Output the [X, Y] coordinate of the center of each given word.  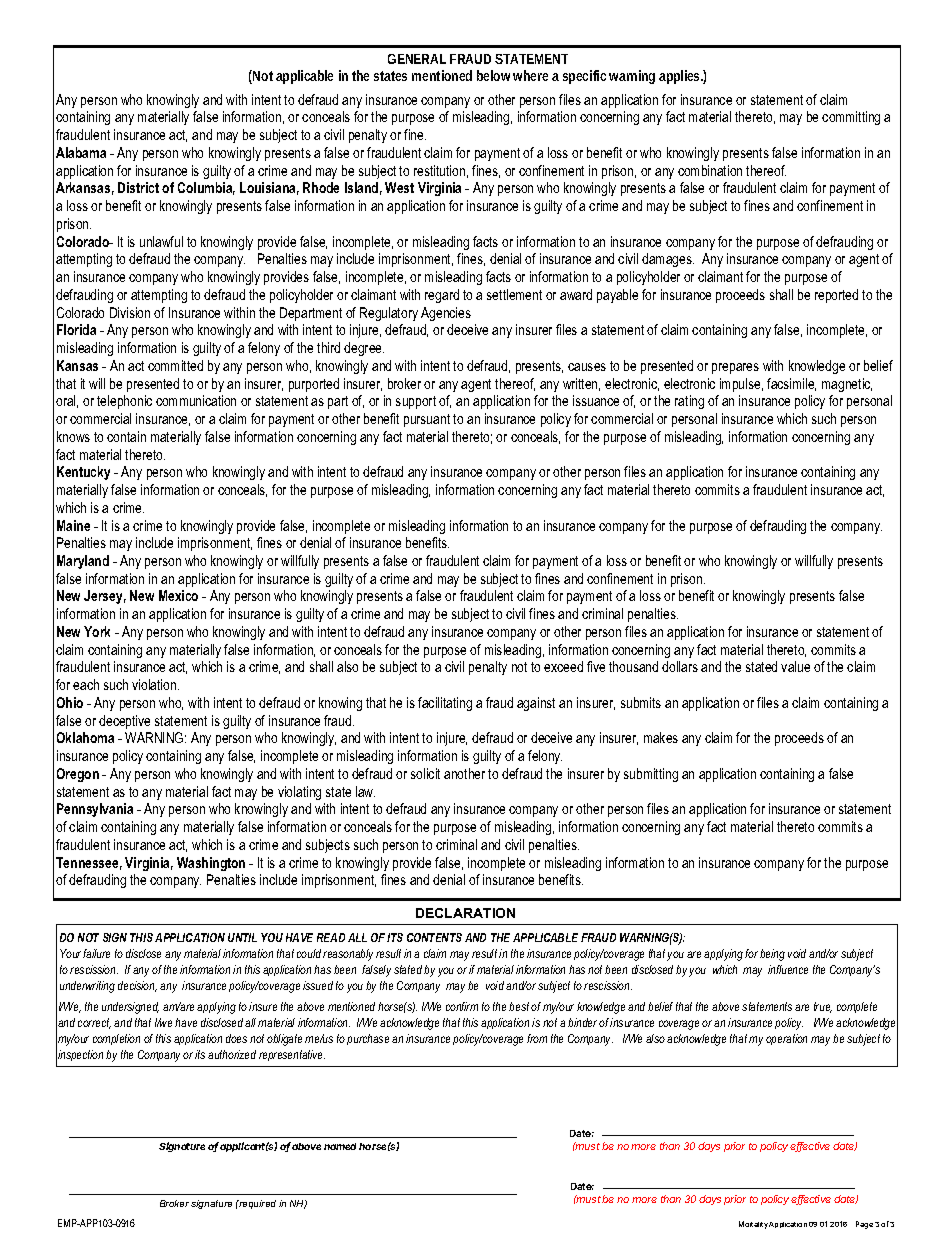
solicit [425, 773]
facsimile [791, 384]
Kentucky [83, 473]
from [537, 1038]
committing [851, 118]
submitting [651, 775]
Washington [211, 864]
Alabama [81, 152]
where [530, 75]
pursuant [427, 420]
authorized [232, 1054]
